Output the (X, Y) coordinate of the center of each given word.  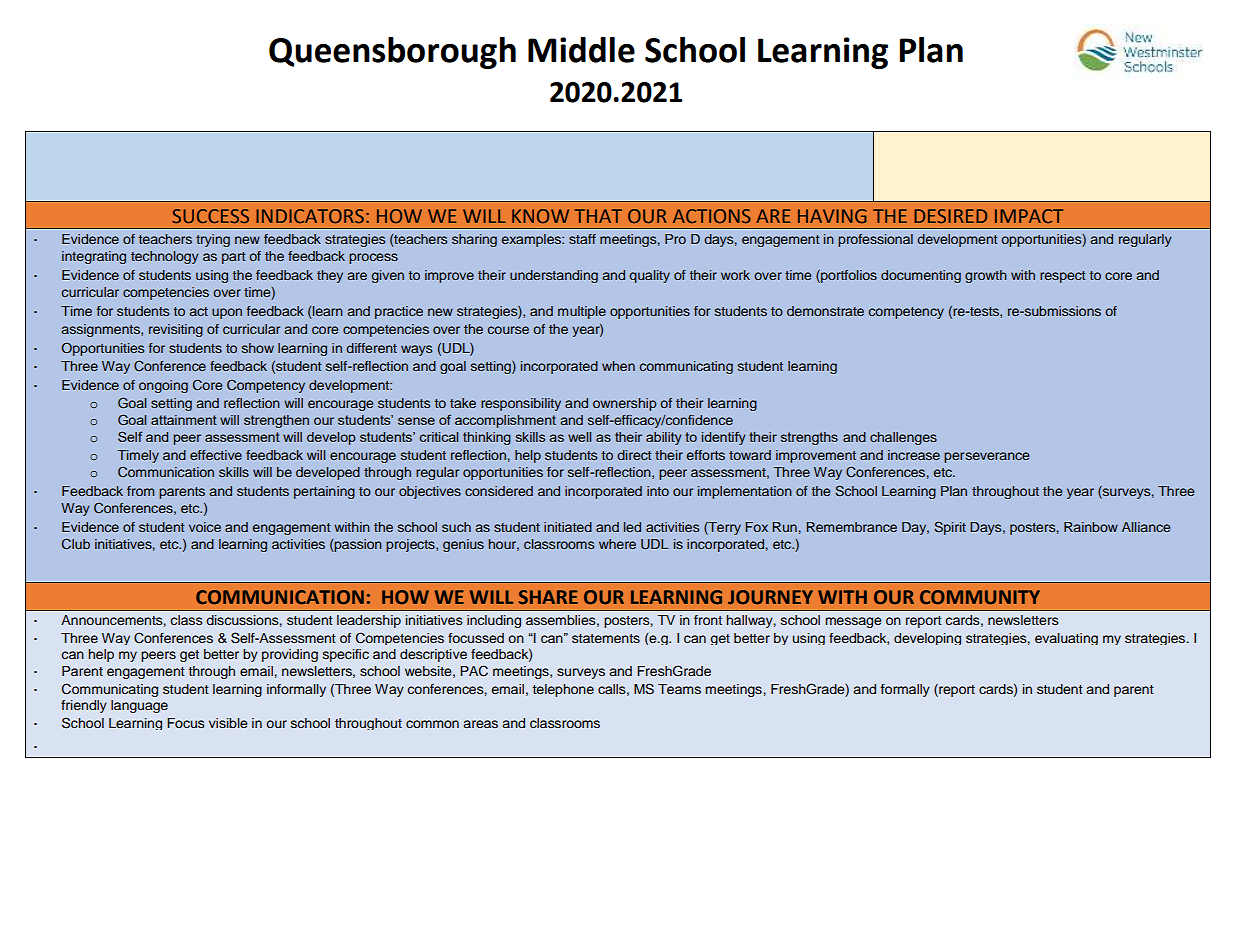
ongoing (163, 386)
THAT (598, 216)
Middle (581, 50)
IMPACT (1029, 216)
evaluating (1066, 639)
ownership (625, 404)
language (139, 706)
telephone (563, 690)
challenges (903, 438)
